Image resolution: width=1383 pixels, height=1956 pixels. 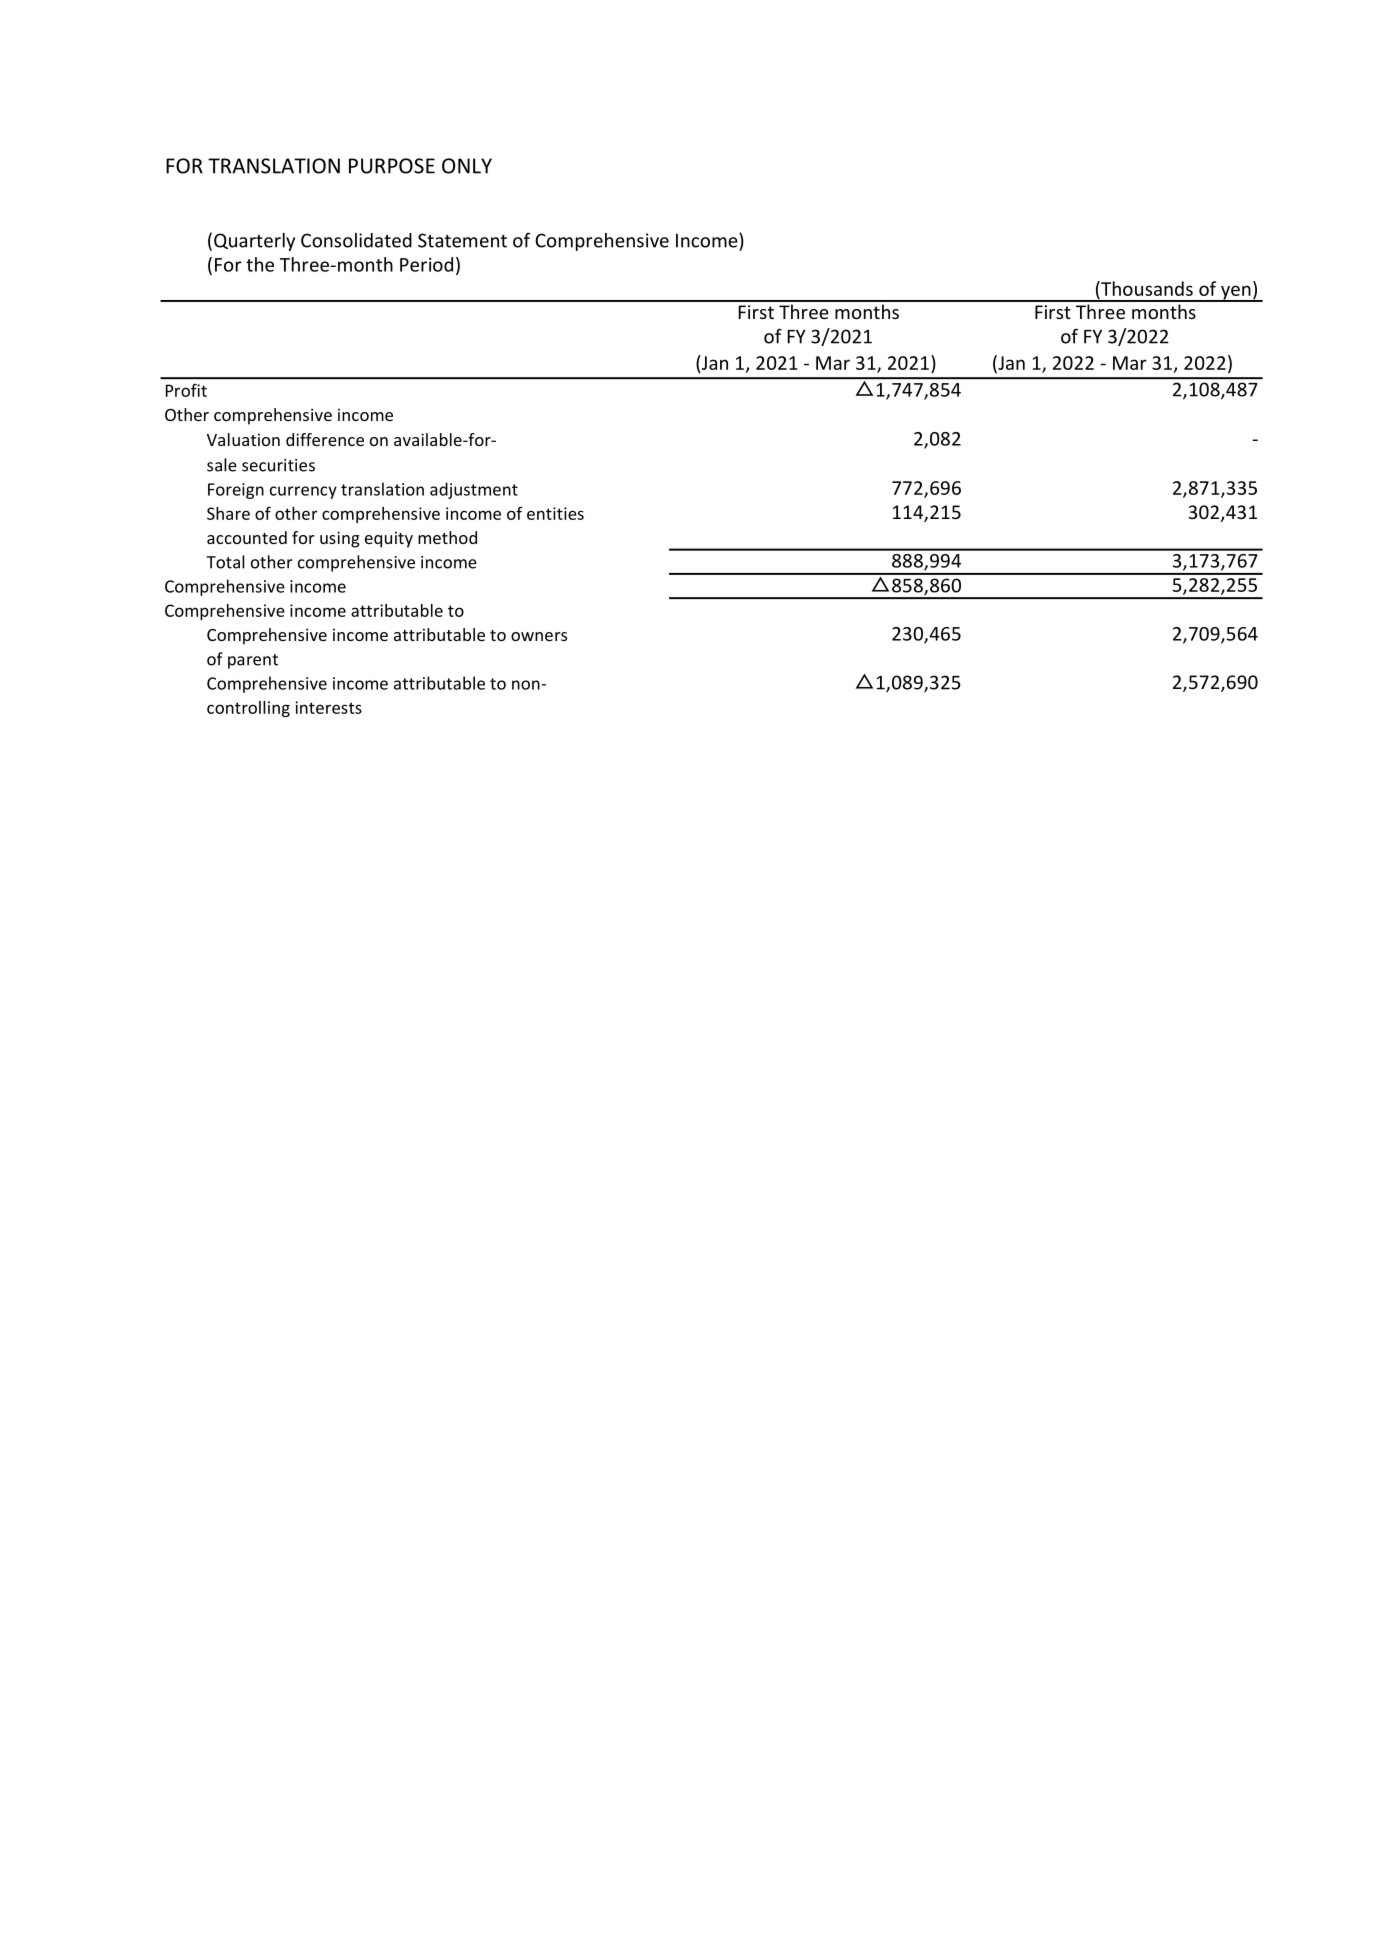 I want to click on yen, so click(x=1236, y=293).
